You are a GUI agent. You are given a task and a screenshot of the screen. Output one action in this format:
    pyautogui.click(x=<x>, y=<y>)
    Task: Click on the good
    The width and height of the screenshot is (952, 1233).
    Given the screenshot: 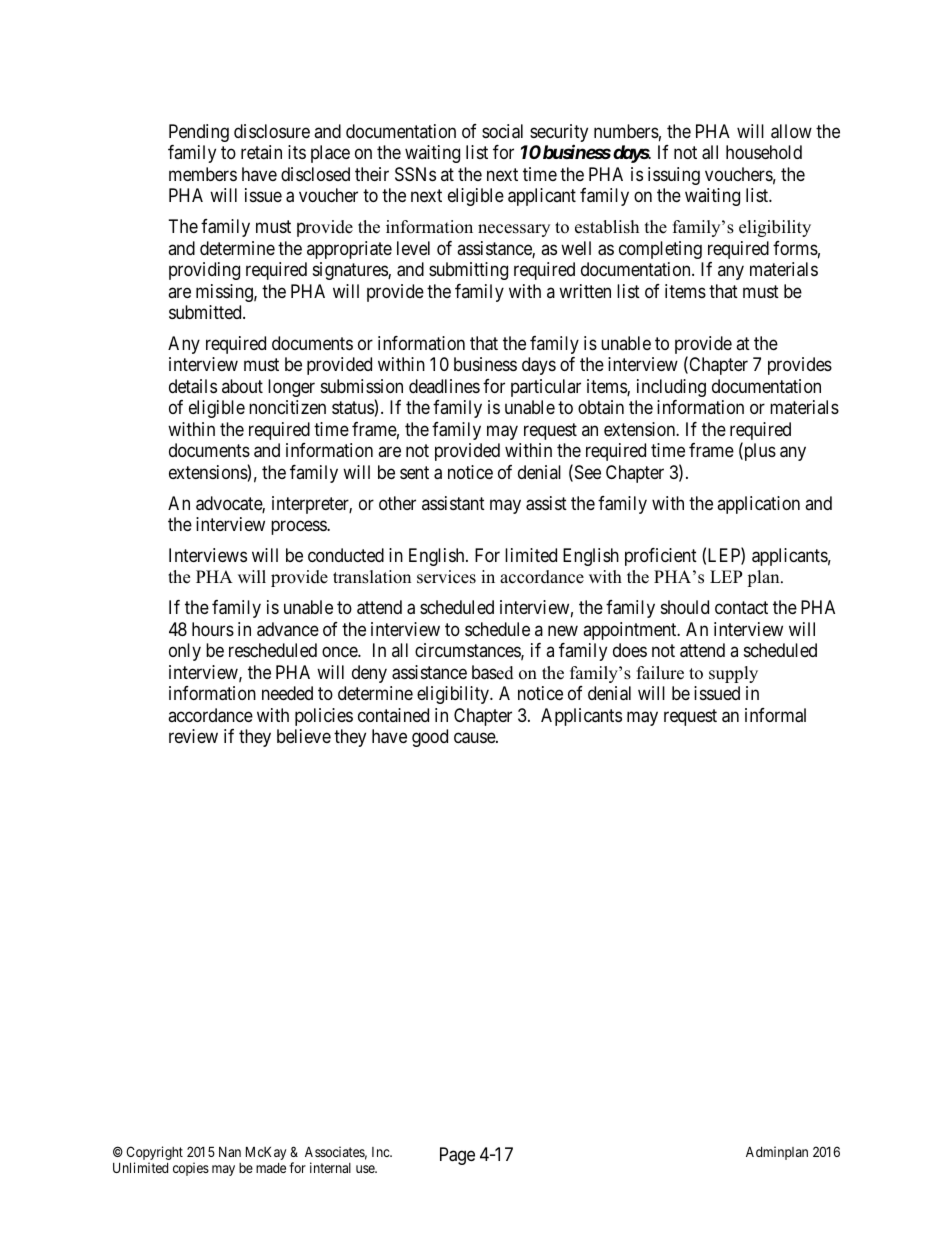 What is the action you would take?
    pyautogui.click(x=430, y=738)
